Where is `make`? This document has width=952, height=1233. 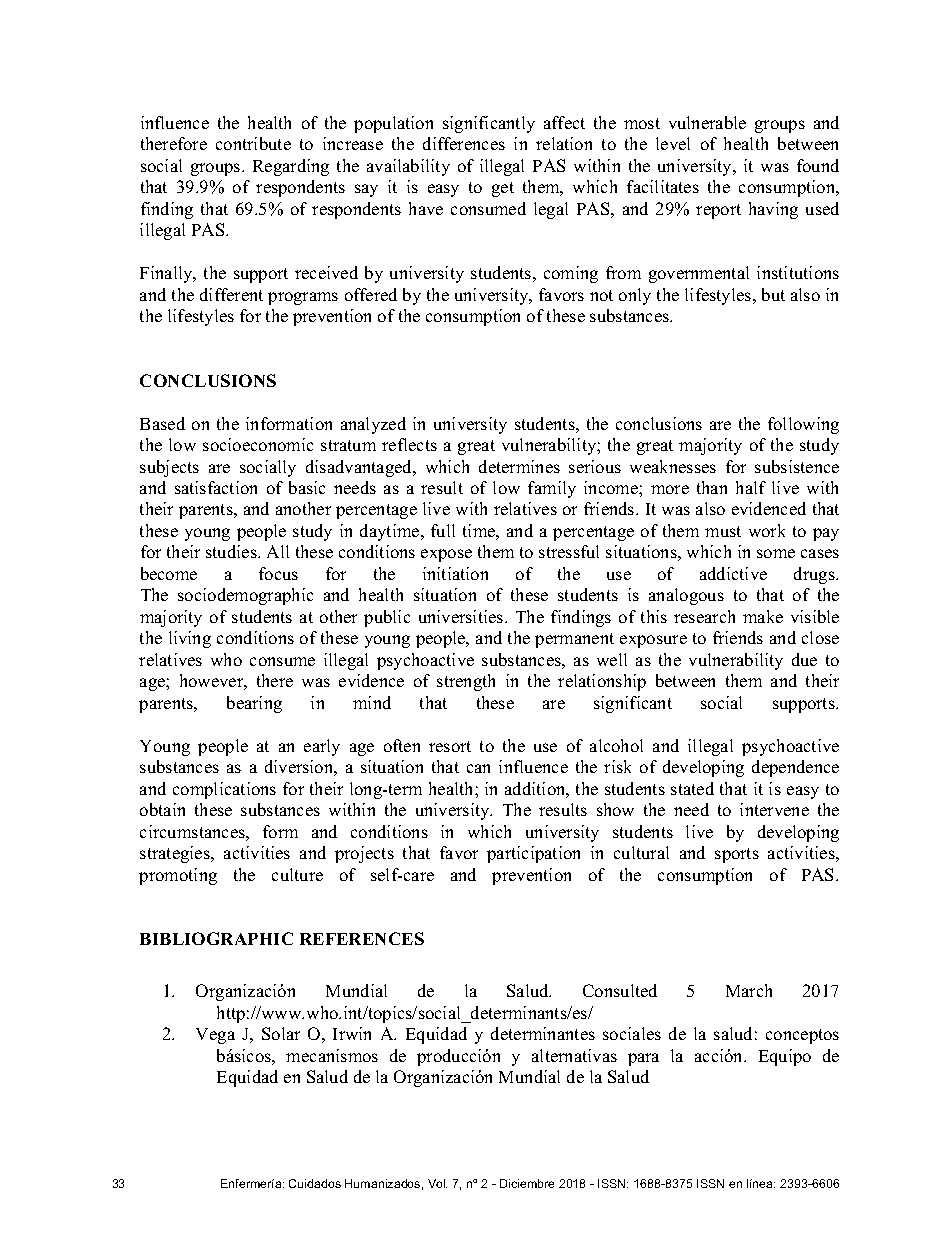
make is located at coordinates (763, 616).
